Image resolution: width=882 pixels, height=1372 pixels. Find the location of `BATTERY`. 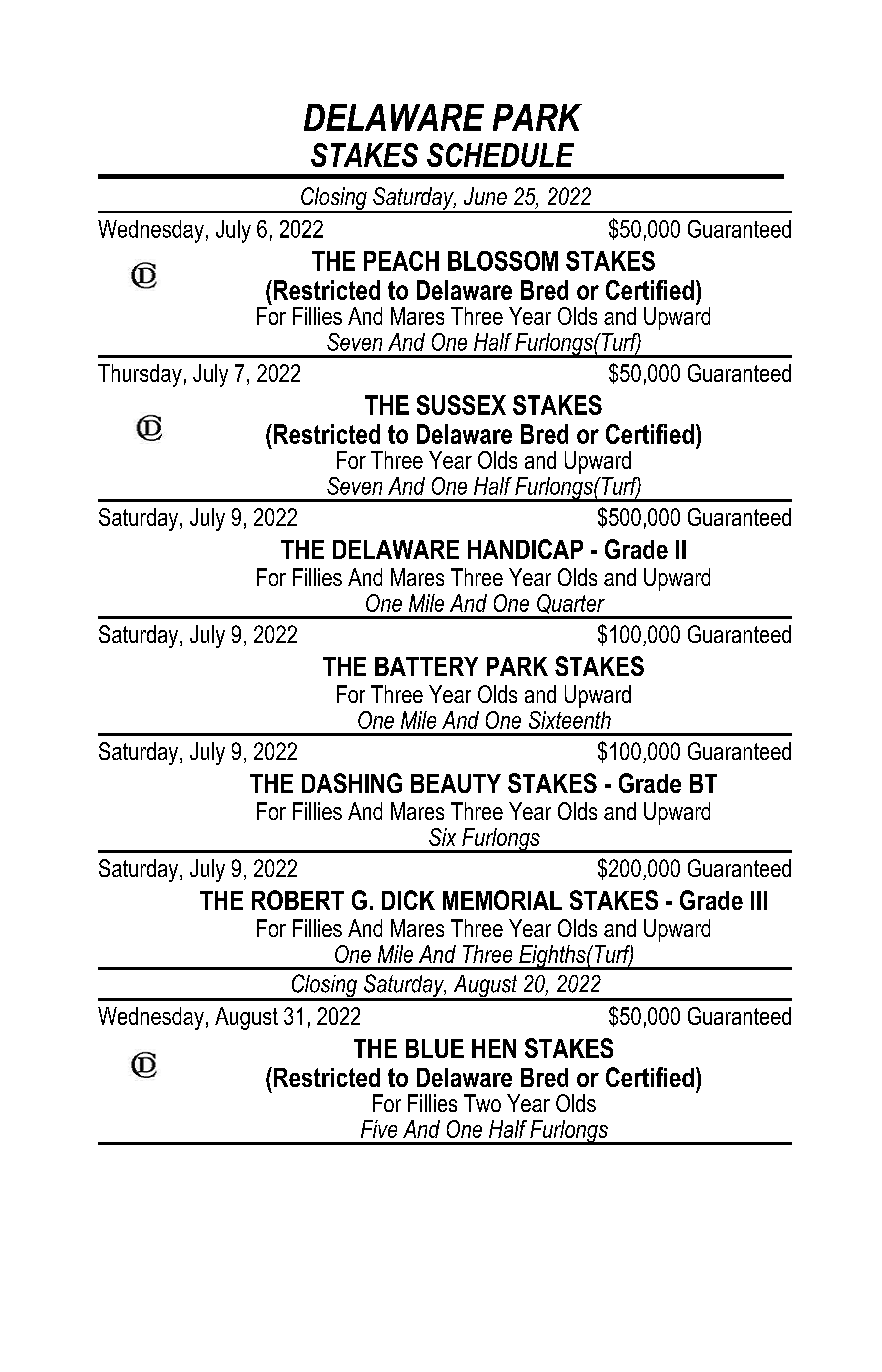

BATTERY is located at coordinates (426, 666).
